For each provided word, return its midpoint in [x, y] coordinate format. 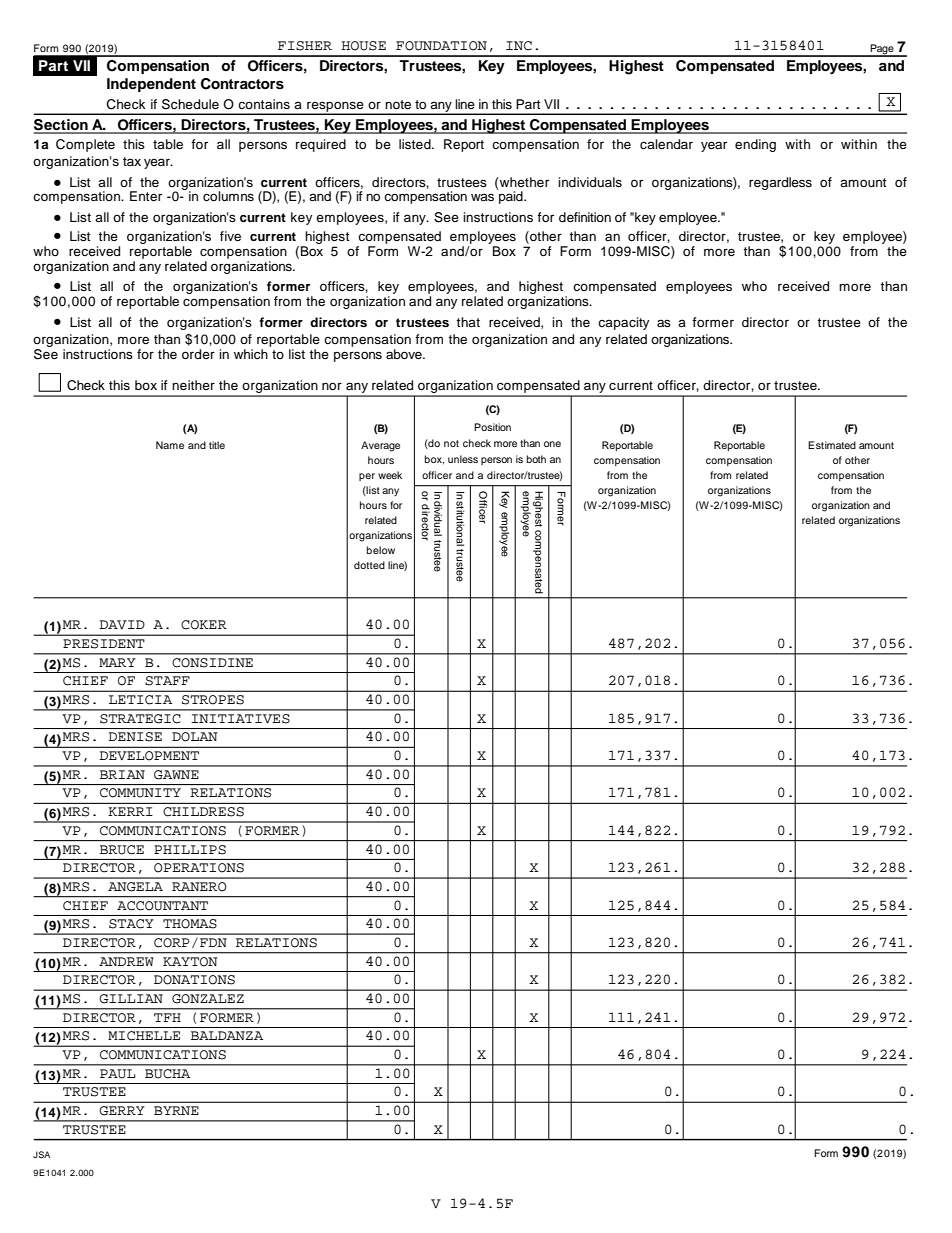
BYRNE [176, 1110]
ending [755, 145]
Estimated [832, 445]
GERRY [122, 1111]
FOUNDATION [441, 46]
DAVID [122, 624]
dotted [369, 565]
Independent [151, 85]
